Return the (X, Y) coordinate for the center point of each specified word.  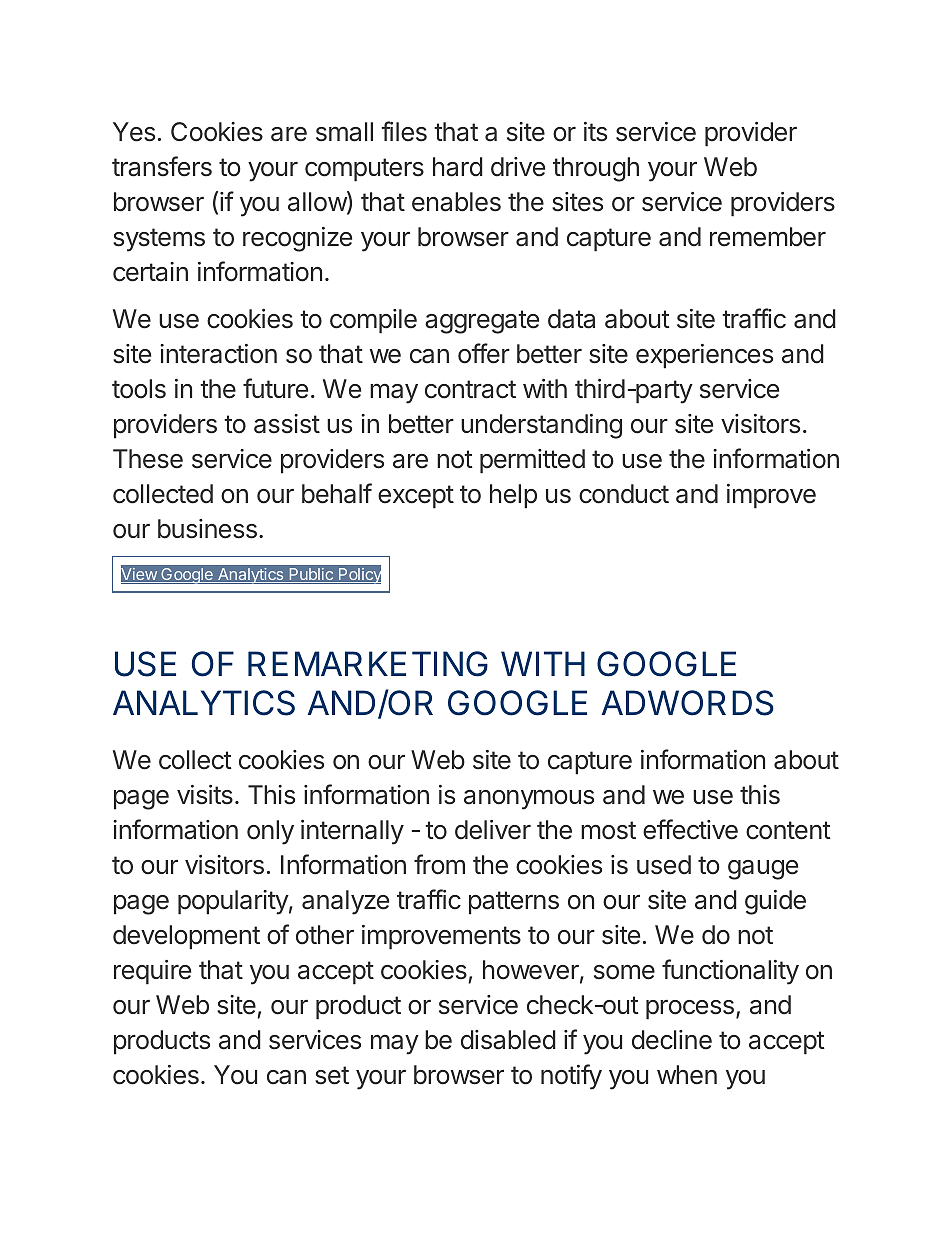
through (596, 169)
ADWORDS (688, 703)
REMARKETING (368, 664)
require (152, 972)
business (207, 529)
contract (470, 389)
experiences (704, 356)
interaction (218, 354)
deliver (493, 830)
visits (205, 795)
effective (690, 829)
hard (458, 167)
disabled (508, 1040)
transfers (162, 166)
